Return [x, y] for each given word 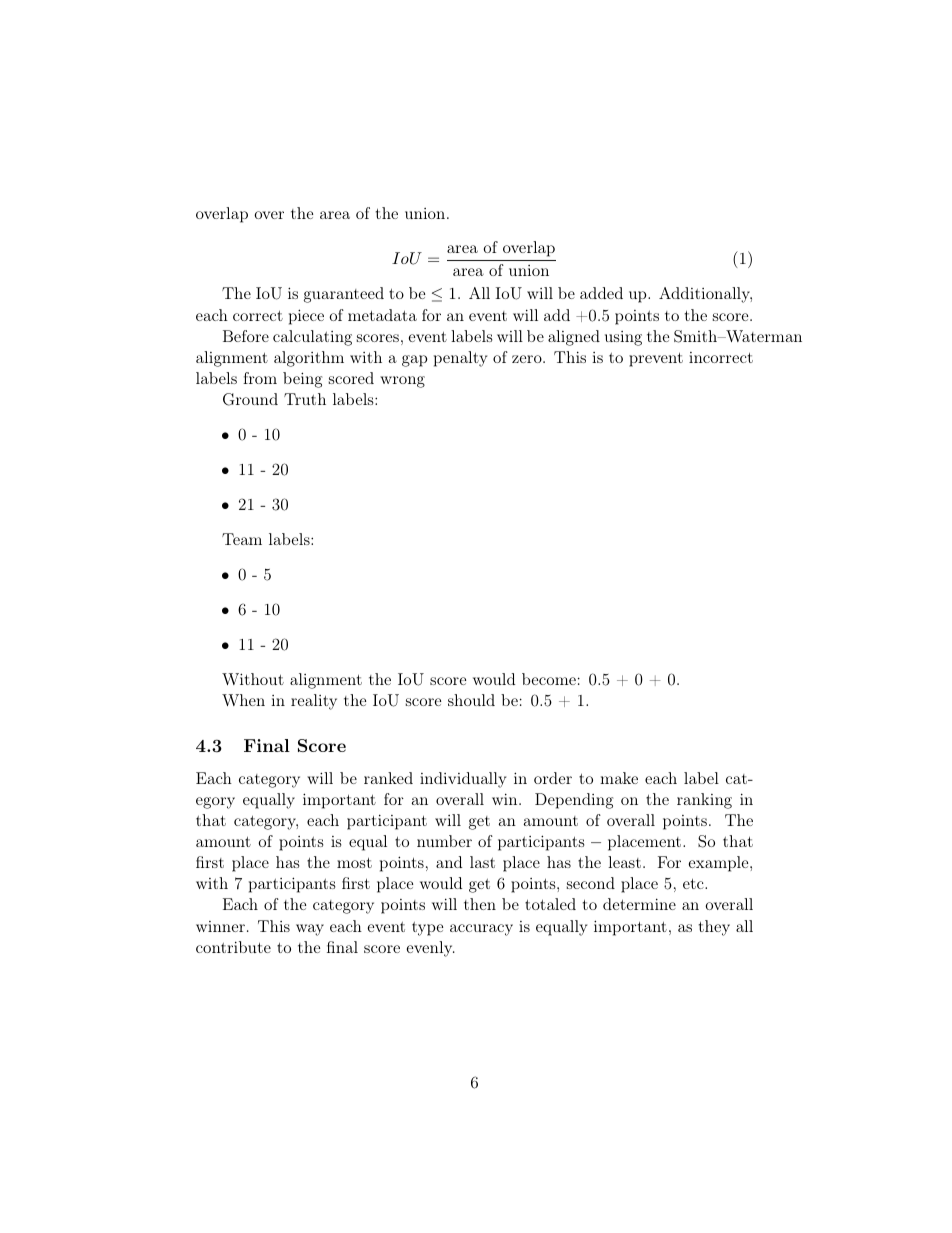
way [310, 930]
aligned [574, 338]
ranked [388, 778]
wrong [402, 382]
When [243, 700]
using [623, 338]
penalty [460, 359]
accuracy [481, 930]
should [471, 700]
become [549, 679]
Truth [305, 399]
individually [463, 780]
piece [306, 317]
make [619, 778]
